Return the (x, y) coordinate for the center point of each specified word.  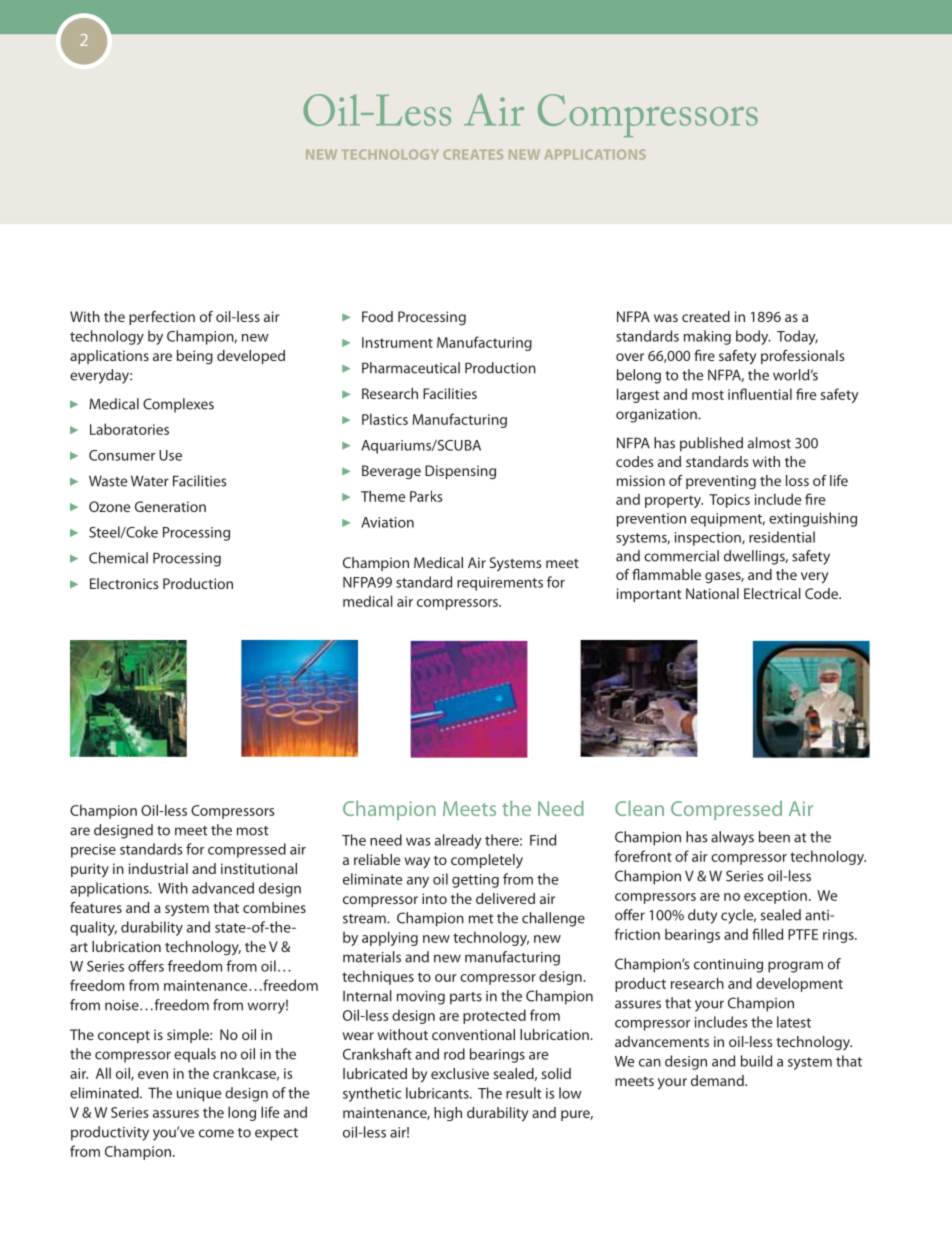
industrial (158, 868)
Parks (426, 496)
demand (718, 1080)
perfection (162, 318)
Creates (473, 154)
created (706, 316)
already (458, 841)
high (448, 1114)
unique (199, 1095)
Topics (729, 501)
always (732, 838)
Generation (170, 506)
